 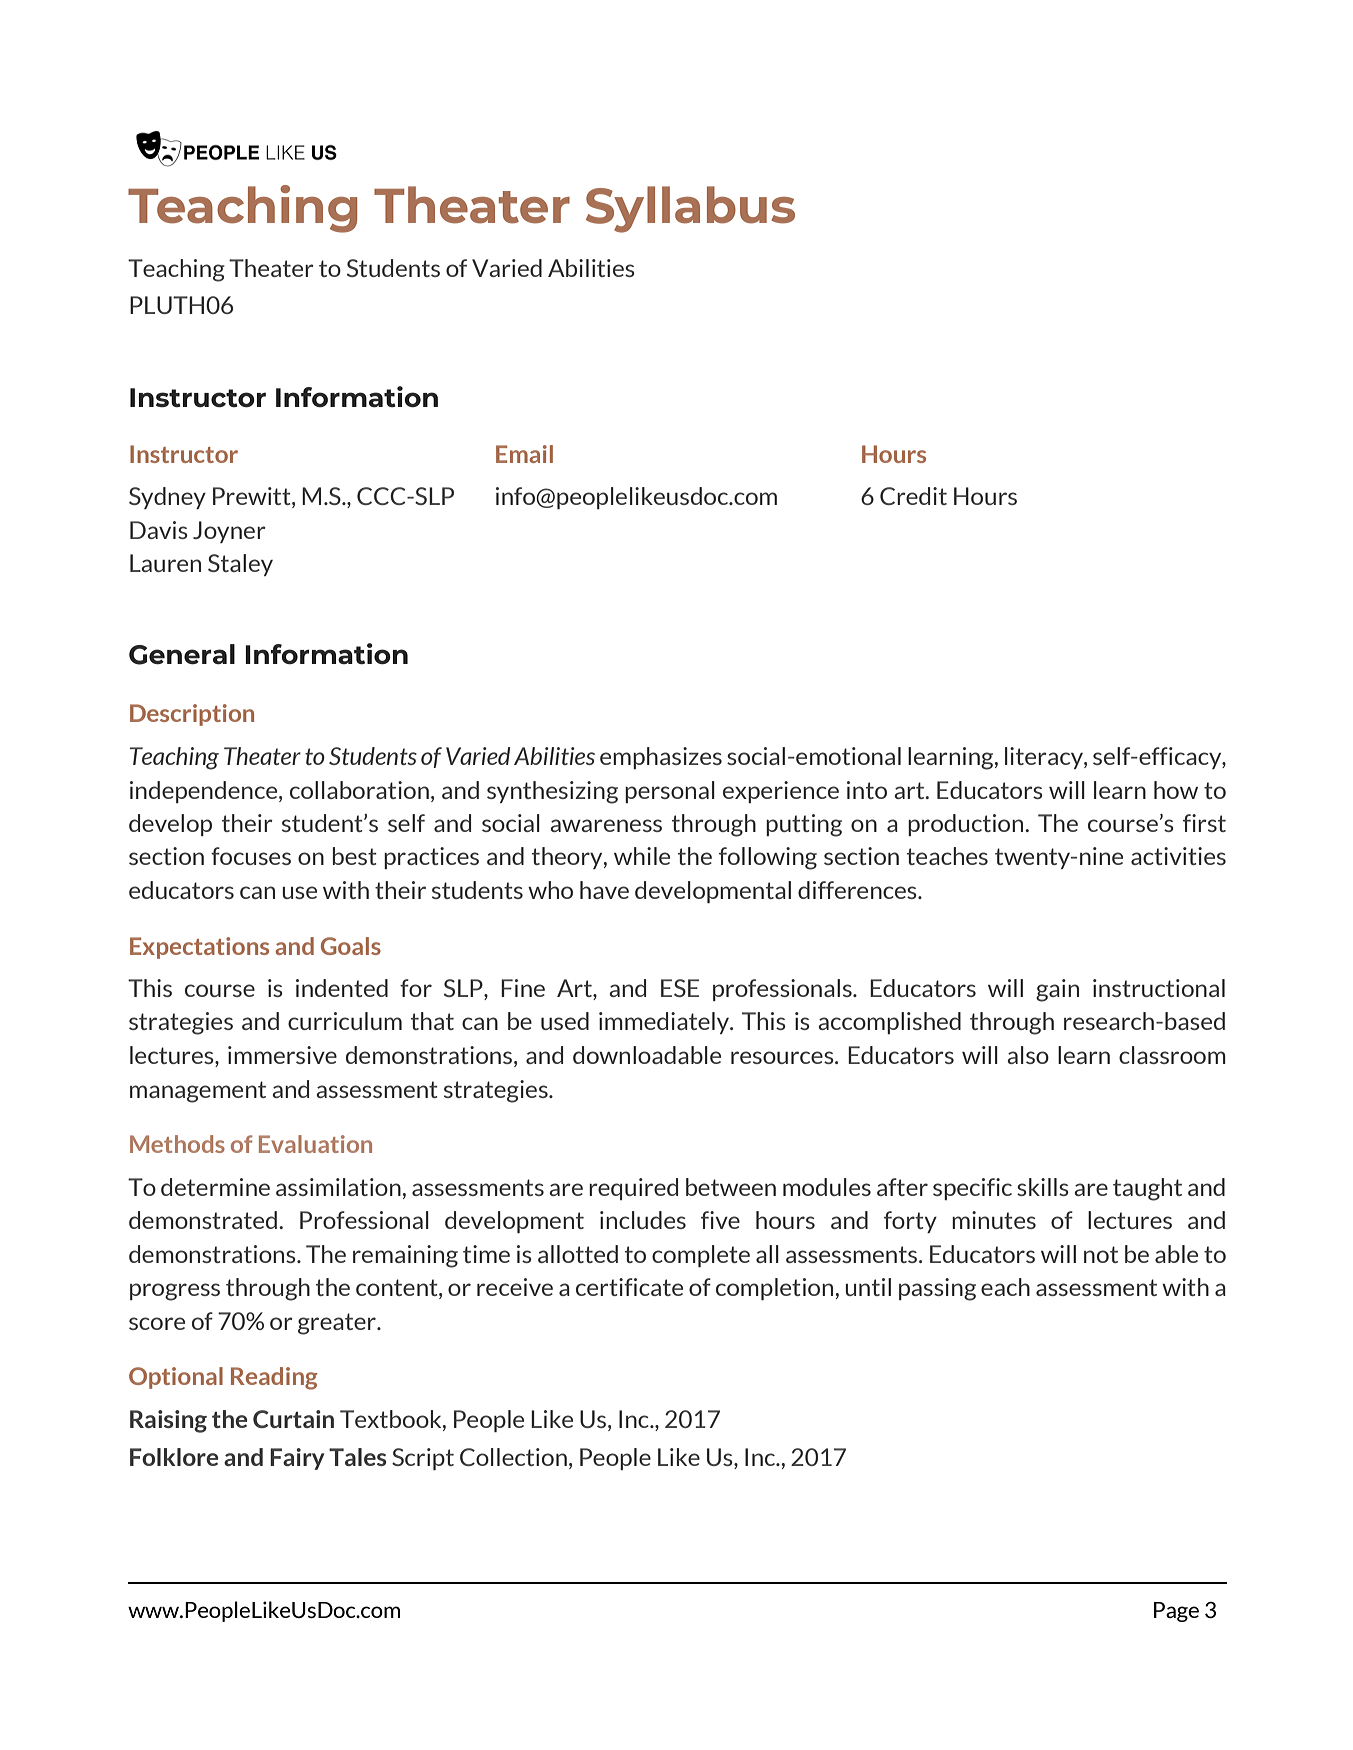 I want to click on not, so click(x=1101, y=1254).
